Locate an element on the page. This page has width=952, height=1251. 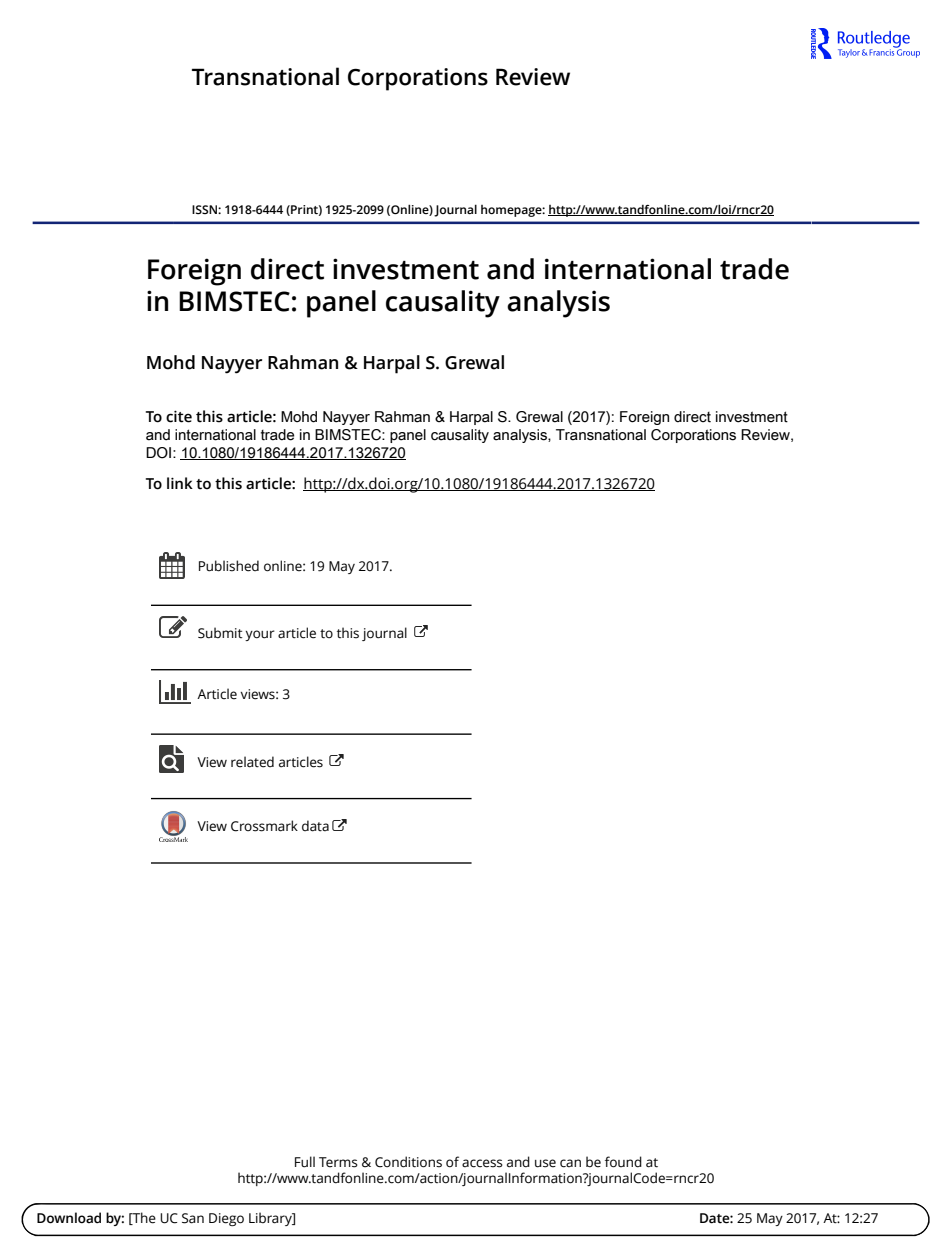
Crossmark is located at coordinates (264, 826).
